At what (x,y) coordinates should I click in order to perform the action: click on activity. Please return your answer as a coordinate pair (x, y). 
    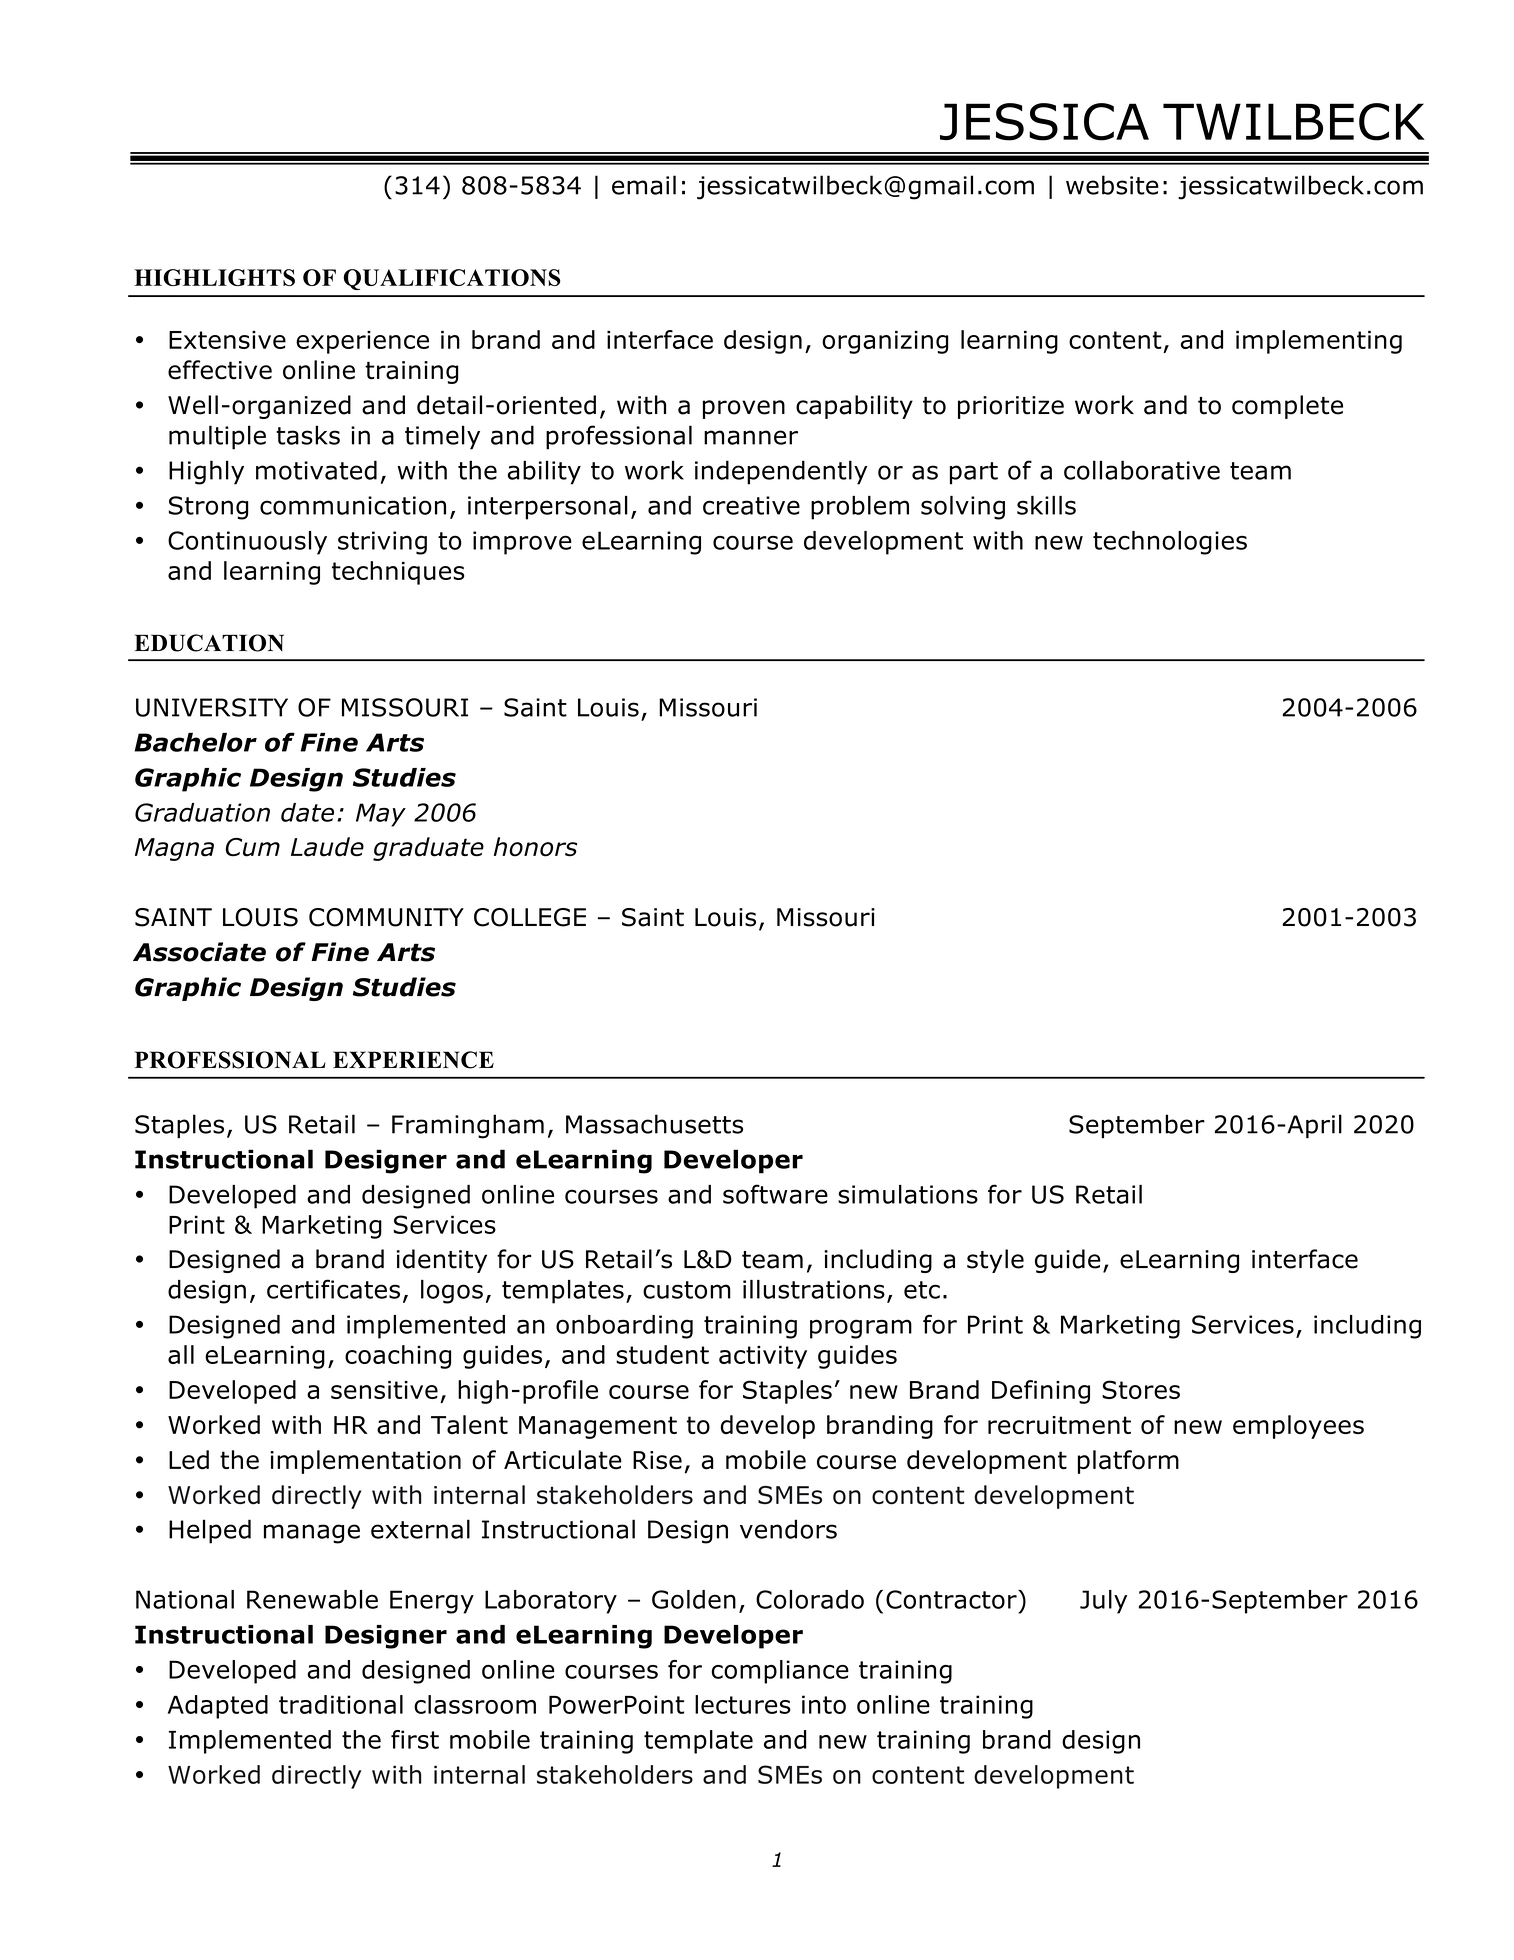
    Looking at the image, I should click on (763, 1357).
